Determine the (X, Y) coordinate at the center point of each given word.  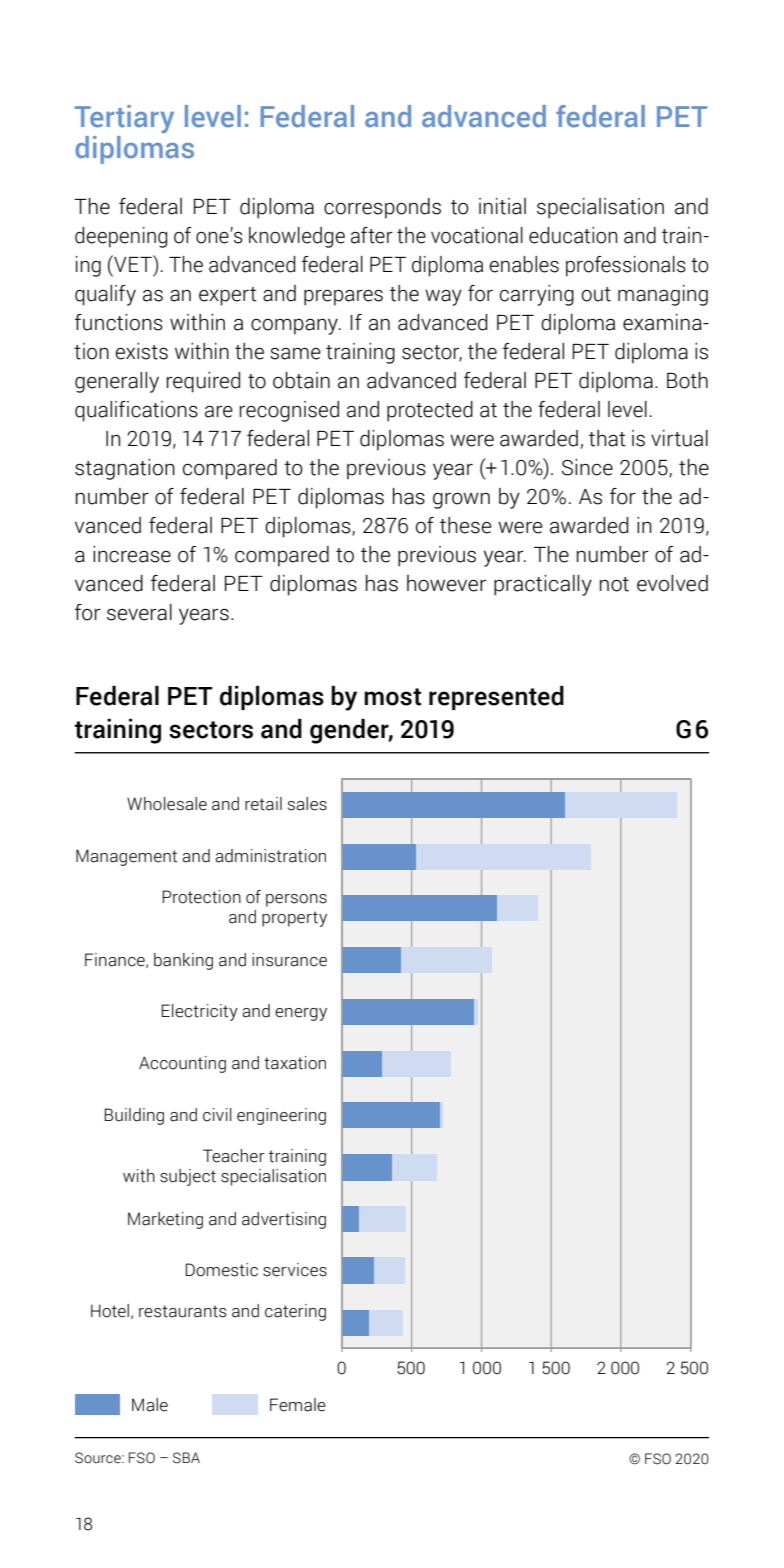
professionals (626, 266)
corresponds (382, 208)
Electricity (199, 1012)
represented (496, 698)
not (614, 584)
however (446, 583)
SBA (186, 1458)
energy (301, 1014)
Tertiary (124, 119)
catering (295, 1312)
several (139, 612)
